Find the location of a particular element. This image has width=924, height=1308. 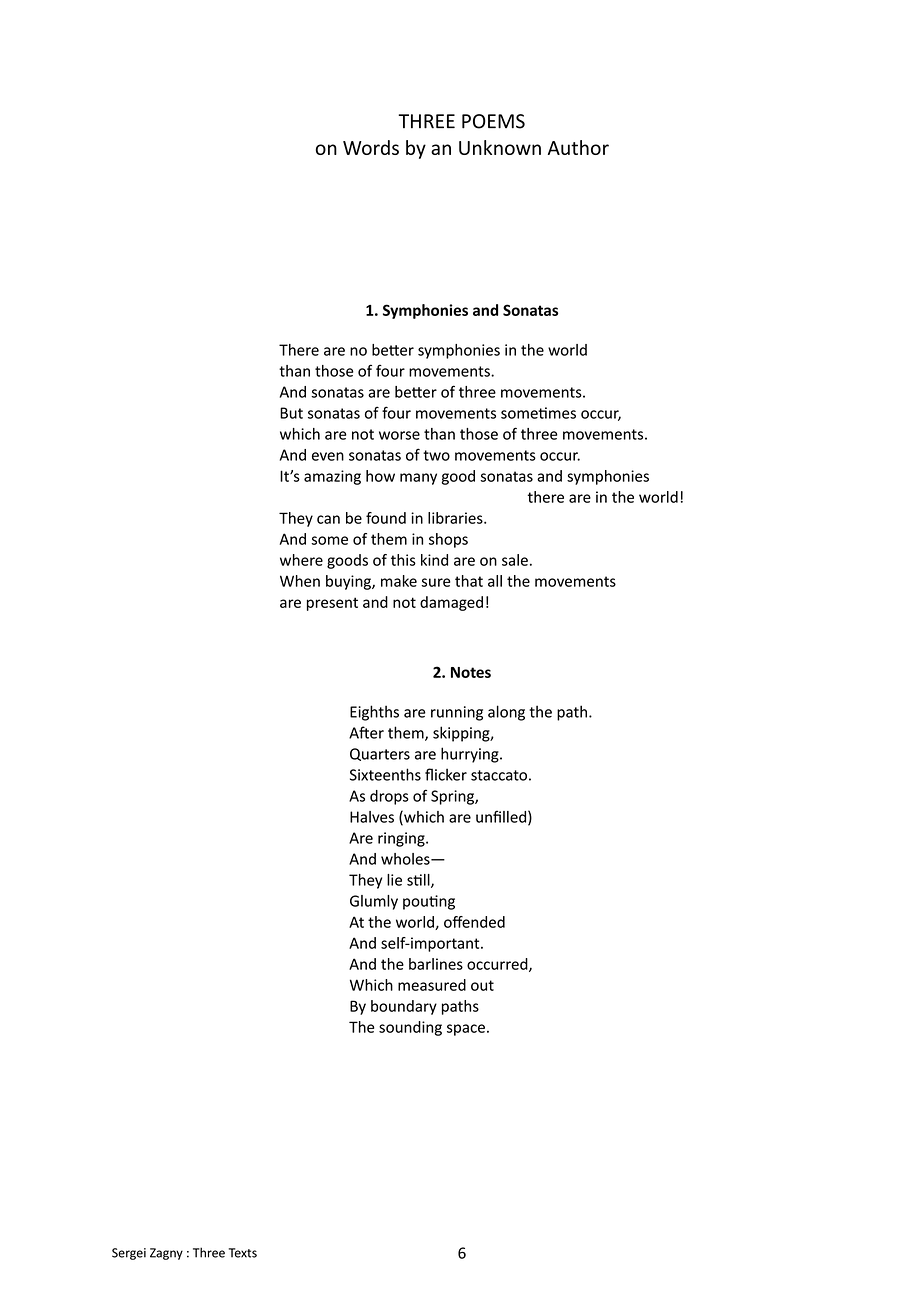

Words is located at coordinates (371, 147).
